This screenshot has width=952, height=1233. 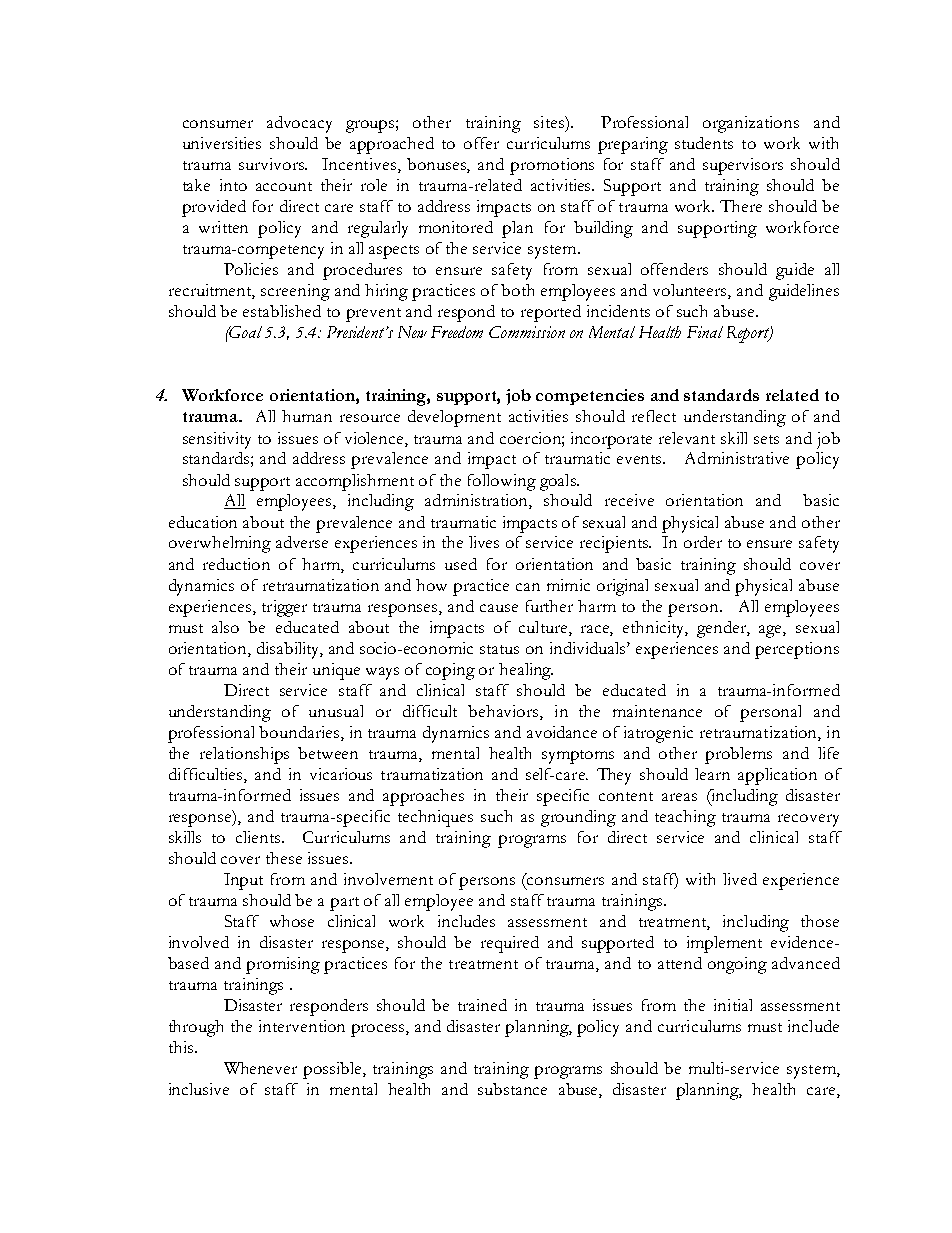 What do you see at coordinates (733, 1005) in the screenshot?
I see `initial` at bounding box center [733, 1005].
